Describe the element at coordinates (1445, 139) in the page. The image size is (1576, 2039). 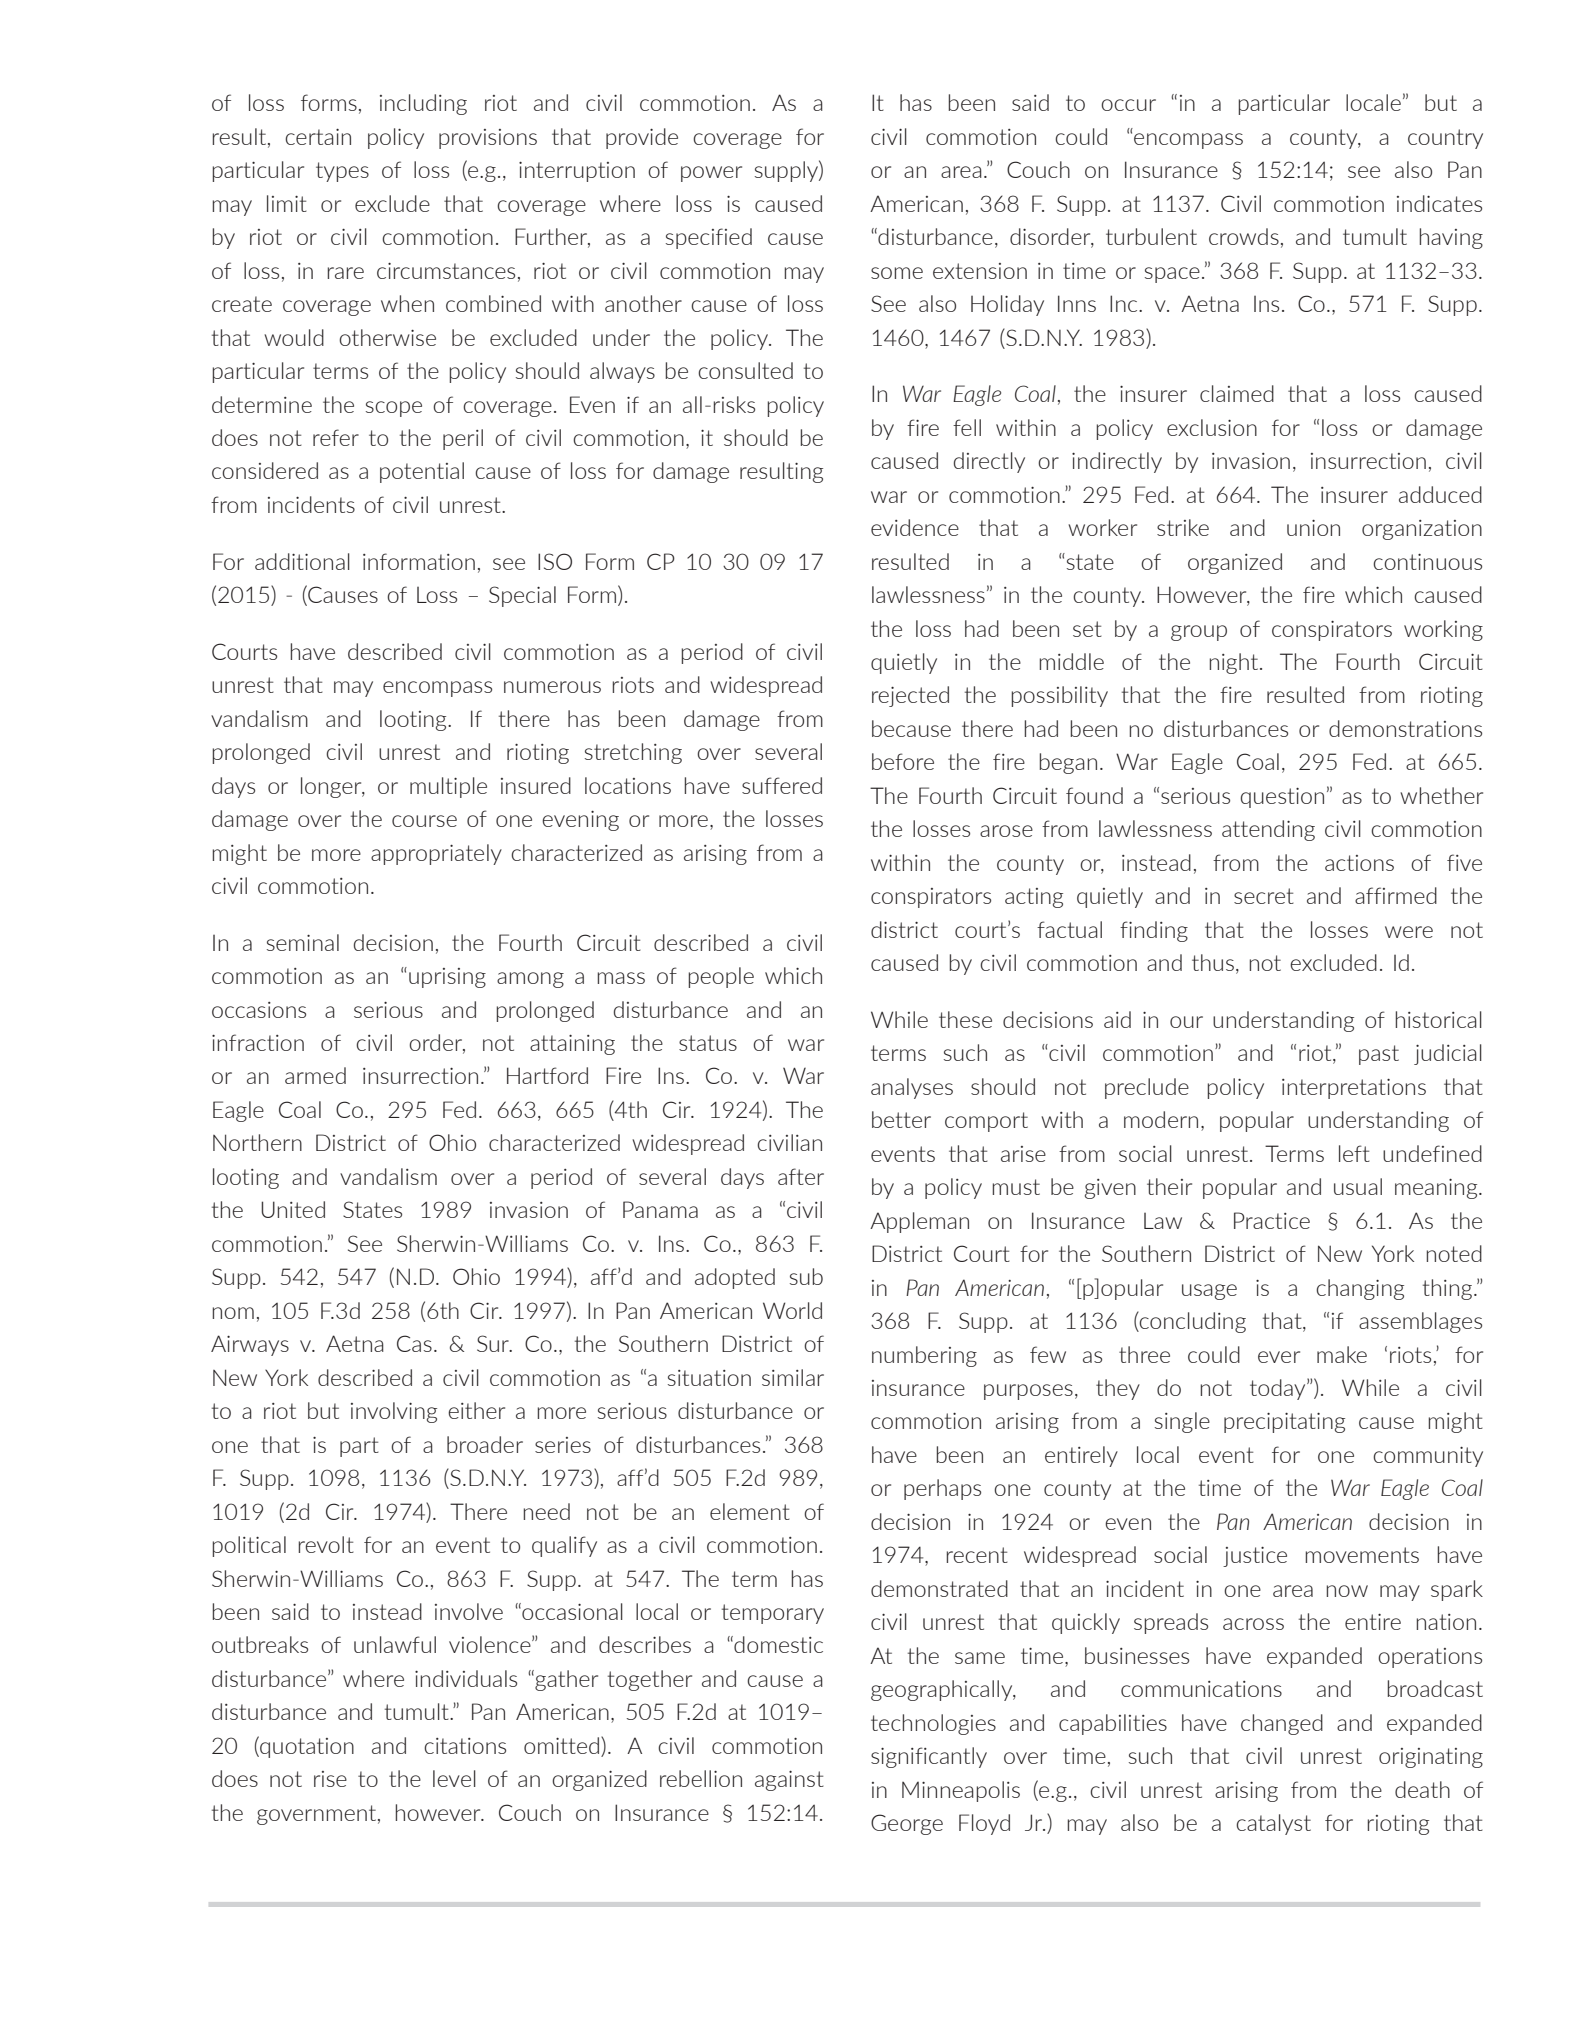
I see `country` at that location.
